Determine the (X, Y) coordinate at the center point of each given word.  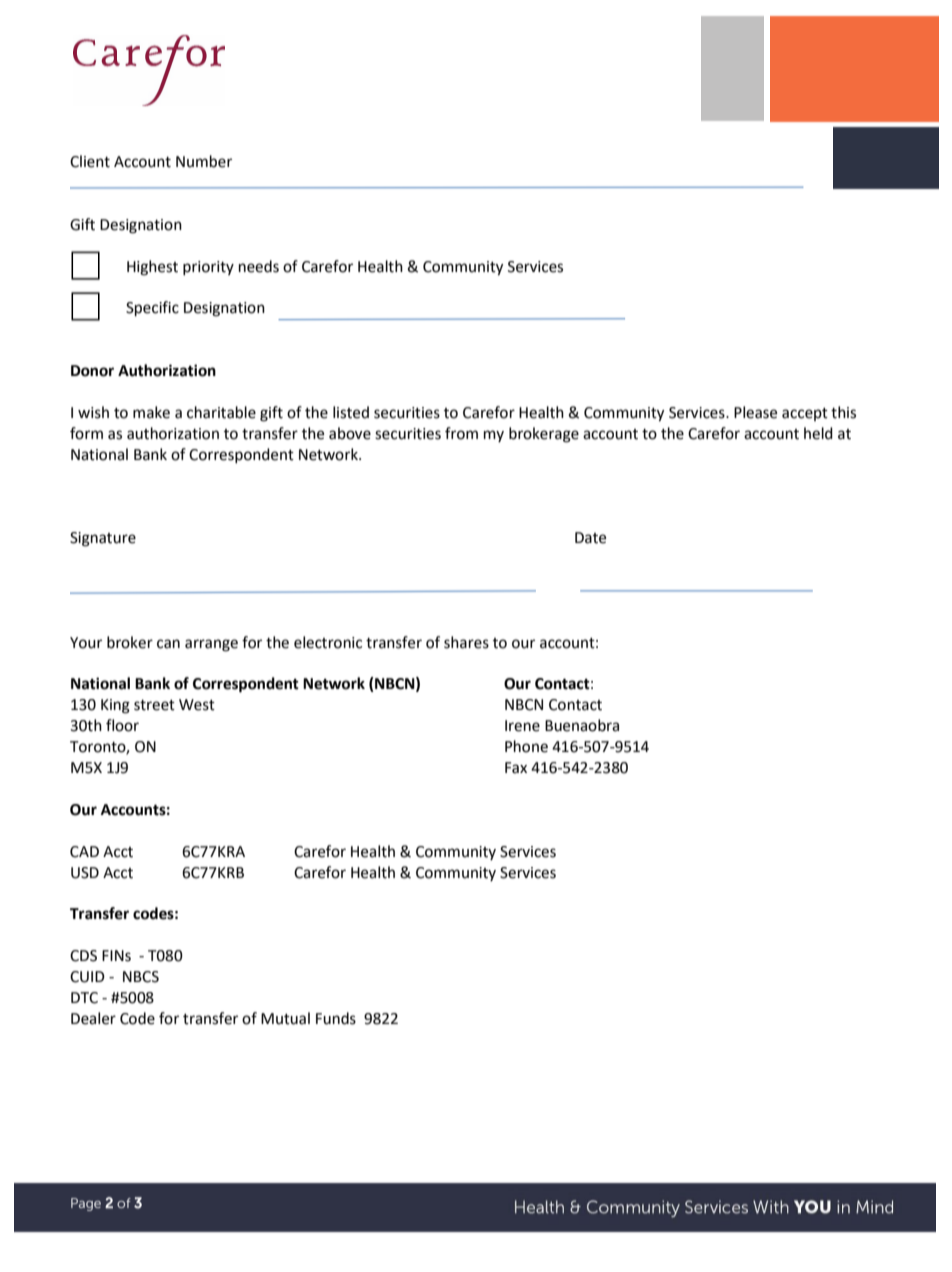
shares (466, 642)
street (154, 705)
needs (259, 266)
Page (86, 1204)
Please (755, 412)
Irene (522, 726)
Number (204, 161)
